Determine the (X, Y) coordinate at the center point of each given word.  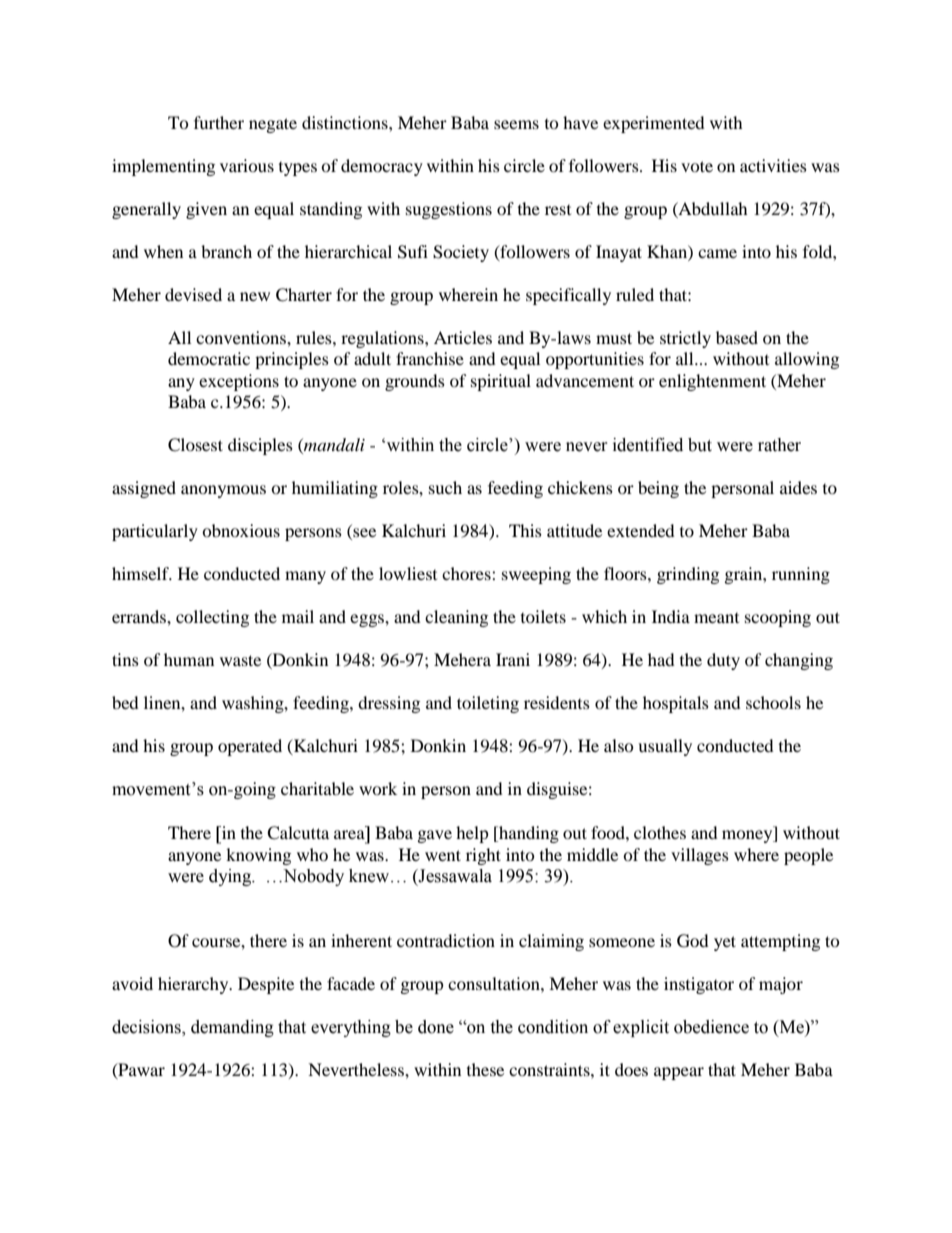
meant (716, 618)
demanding (232, 1028)
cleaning (456, 618)
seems (516, 124)
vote (697, 166)
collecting (212, 618)
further (219, 122)
